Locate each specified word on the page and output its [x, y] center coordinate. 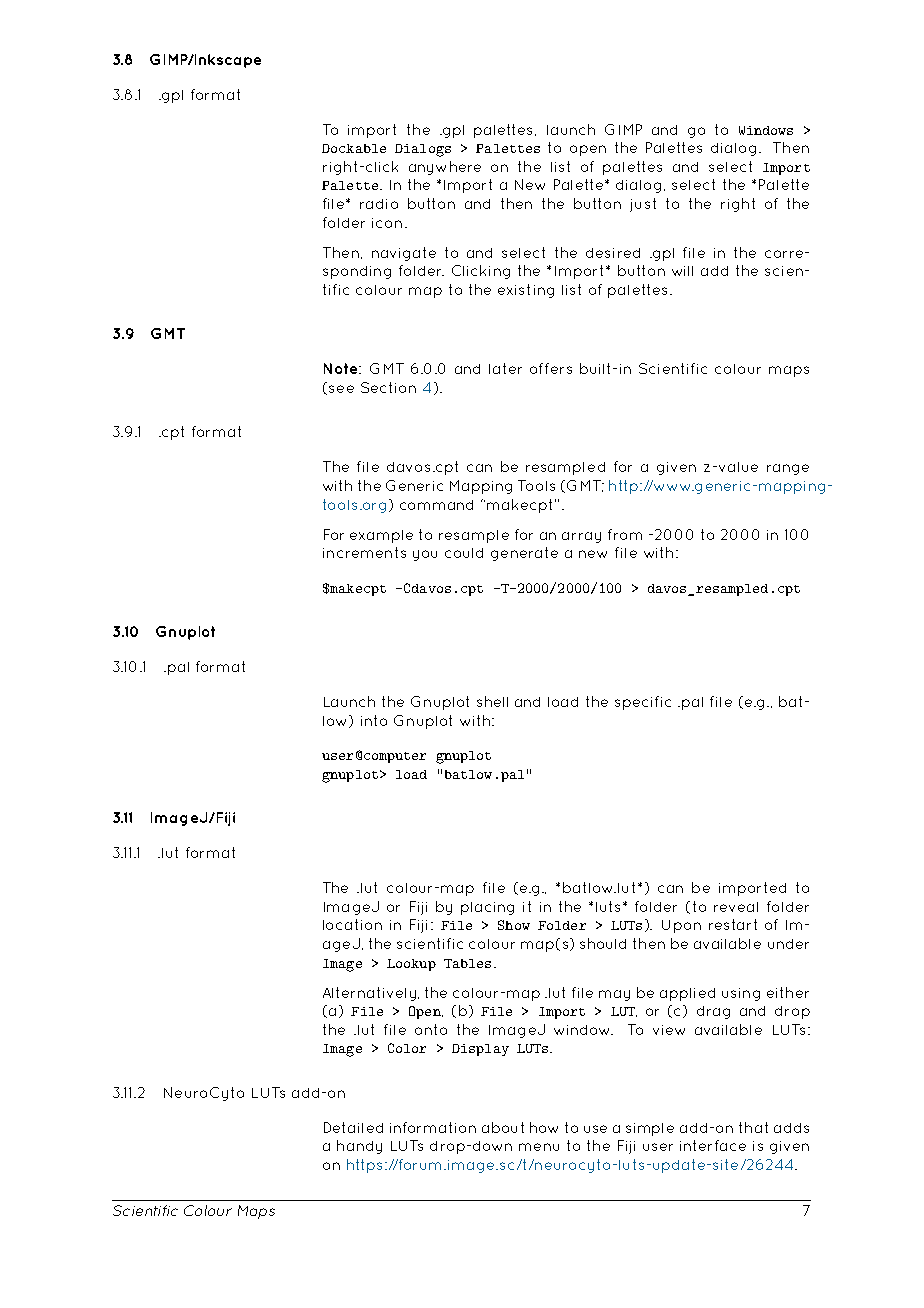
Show [514, 925]
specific [643, 703]
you [425, 555]
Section [388, 387]
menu [539, 1147]
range [788, 469]
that [753, 1127]
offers [551, 368]
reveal [736, 907]
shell [492, 701]
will [682, 271]
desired [613, 253]
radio [379, 204]
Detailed [353, 1127]
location [352, 924]
